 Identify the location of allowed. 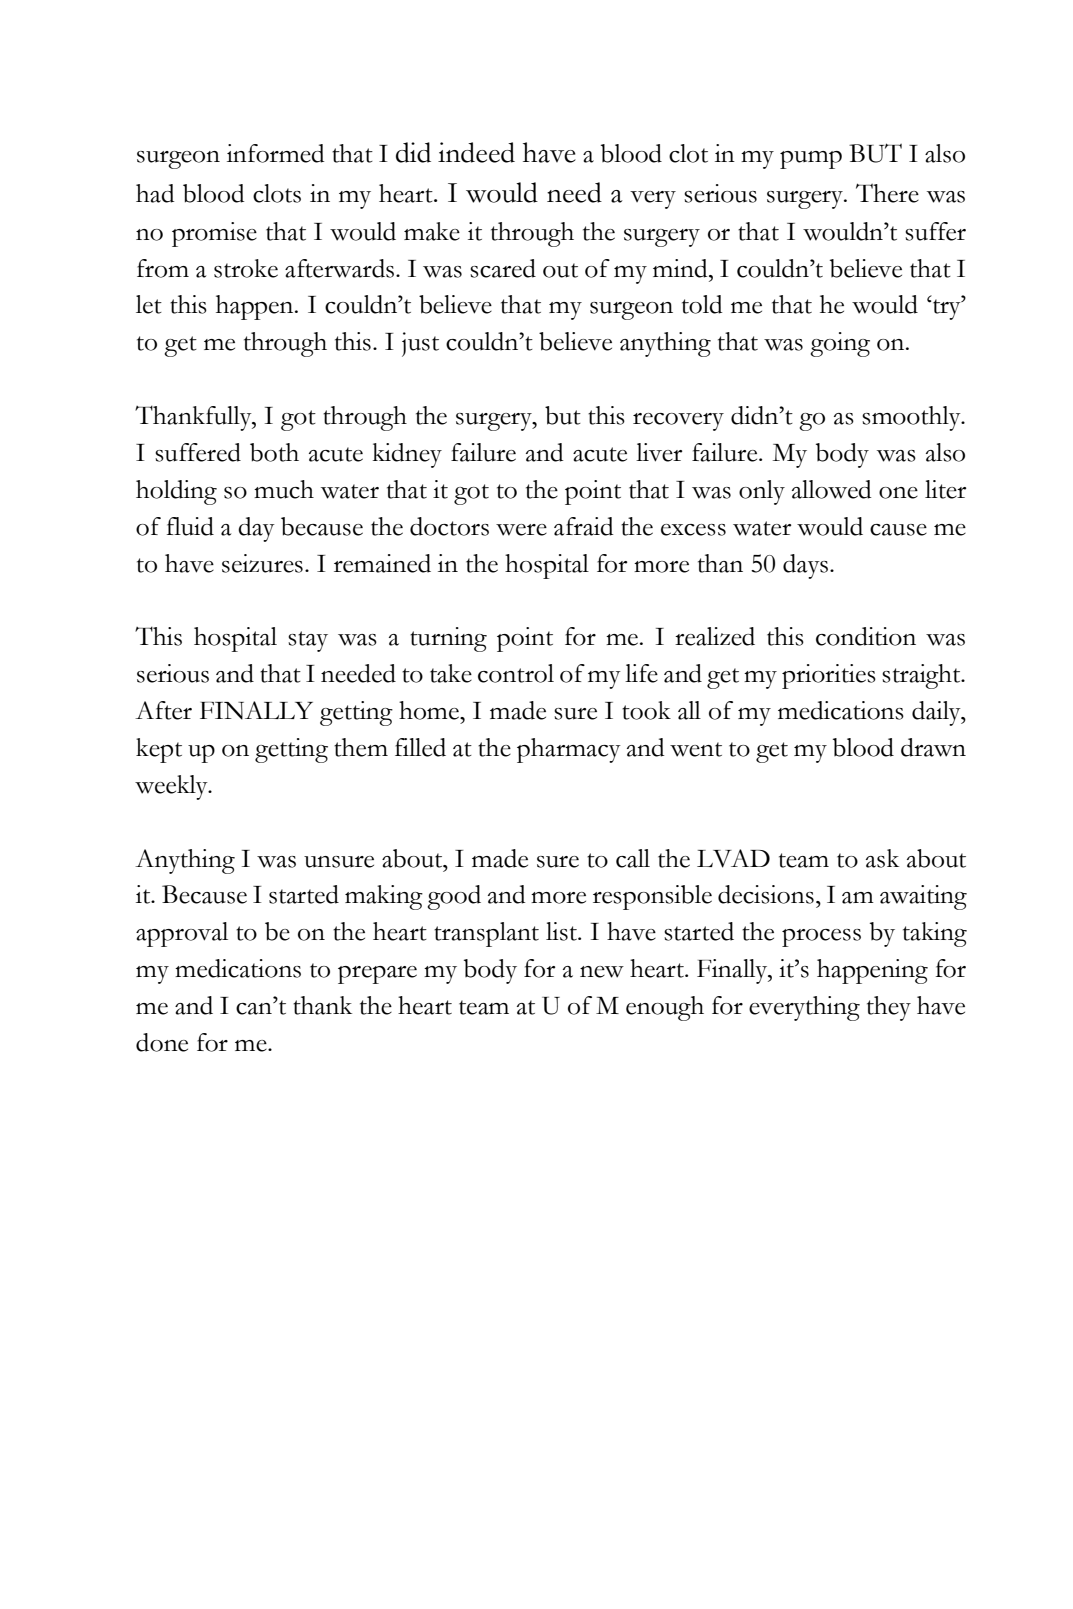
(832, 489).
